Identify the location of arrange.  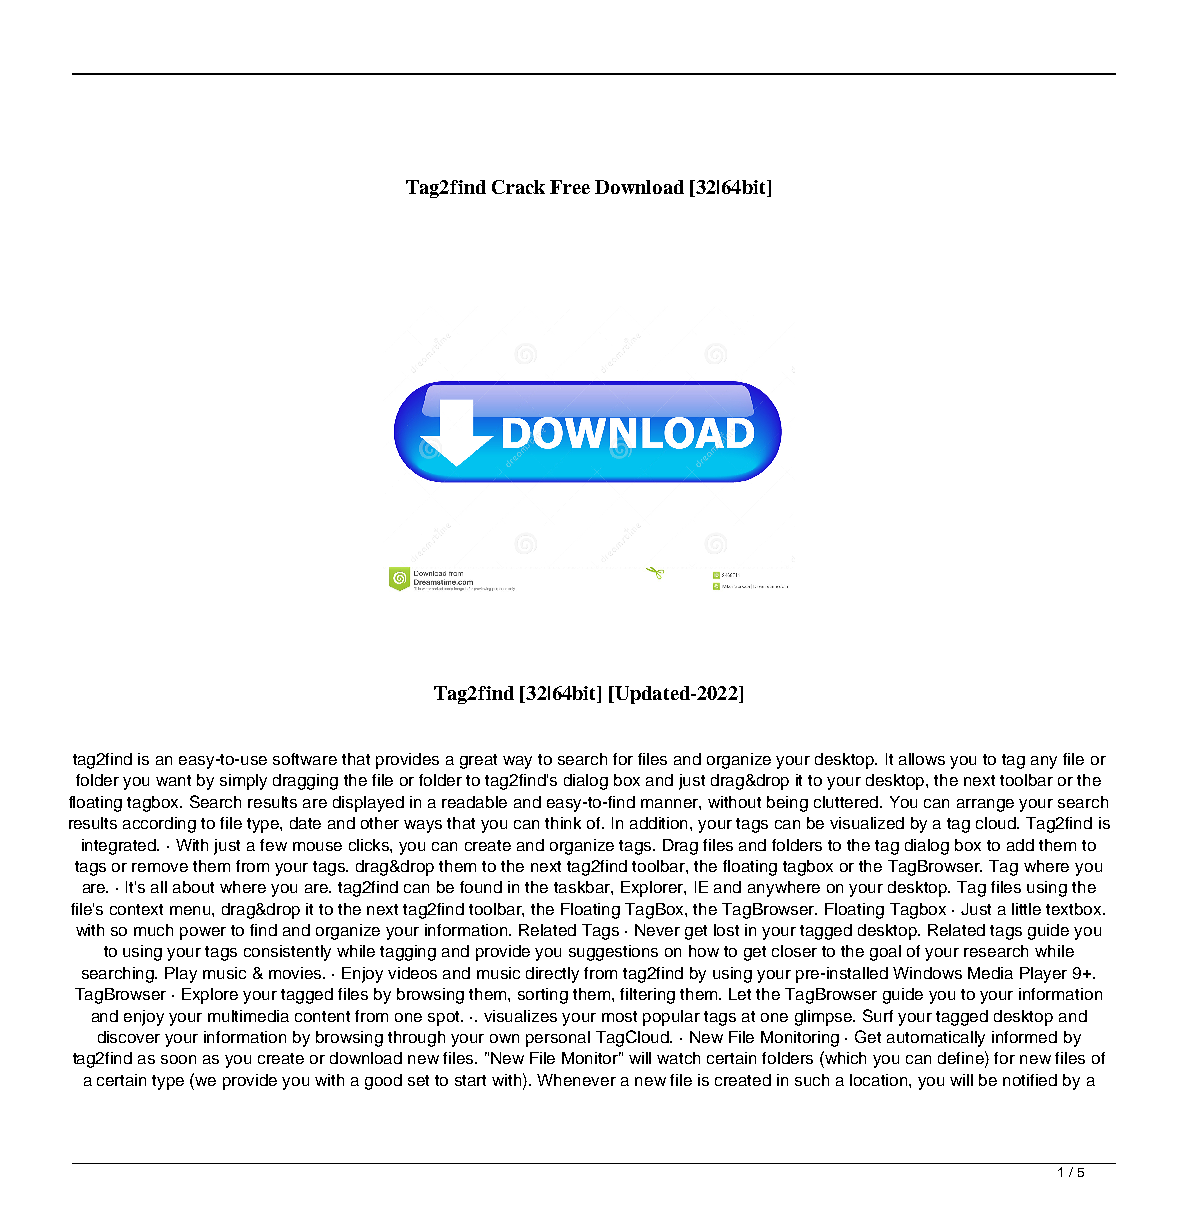
(985, 805).
